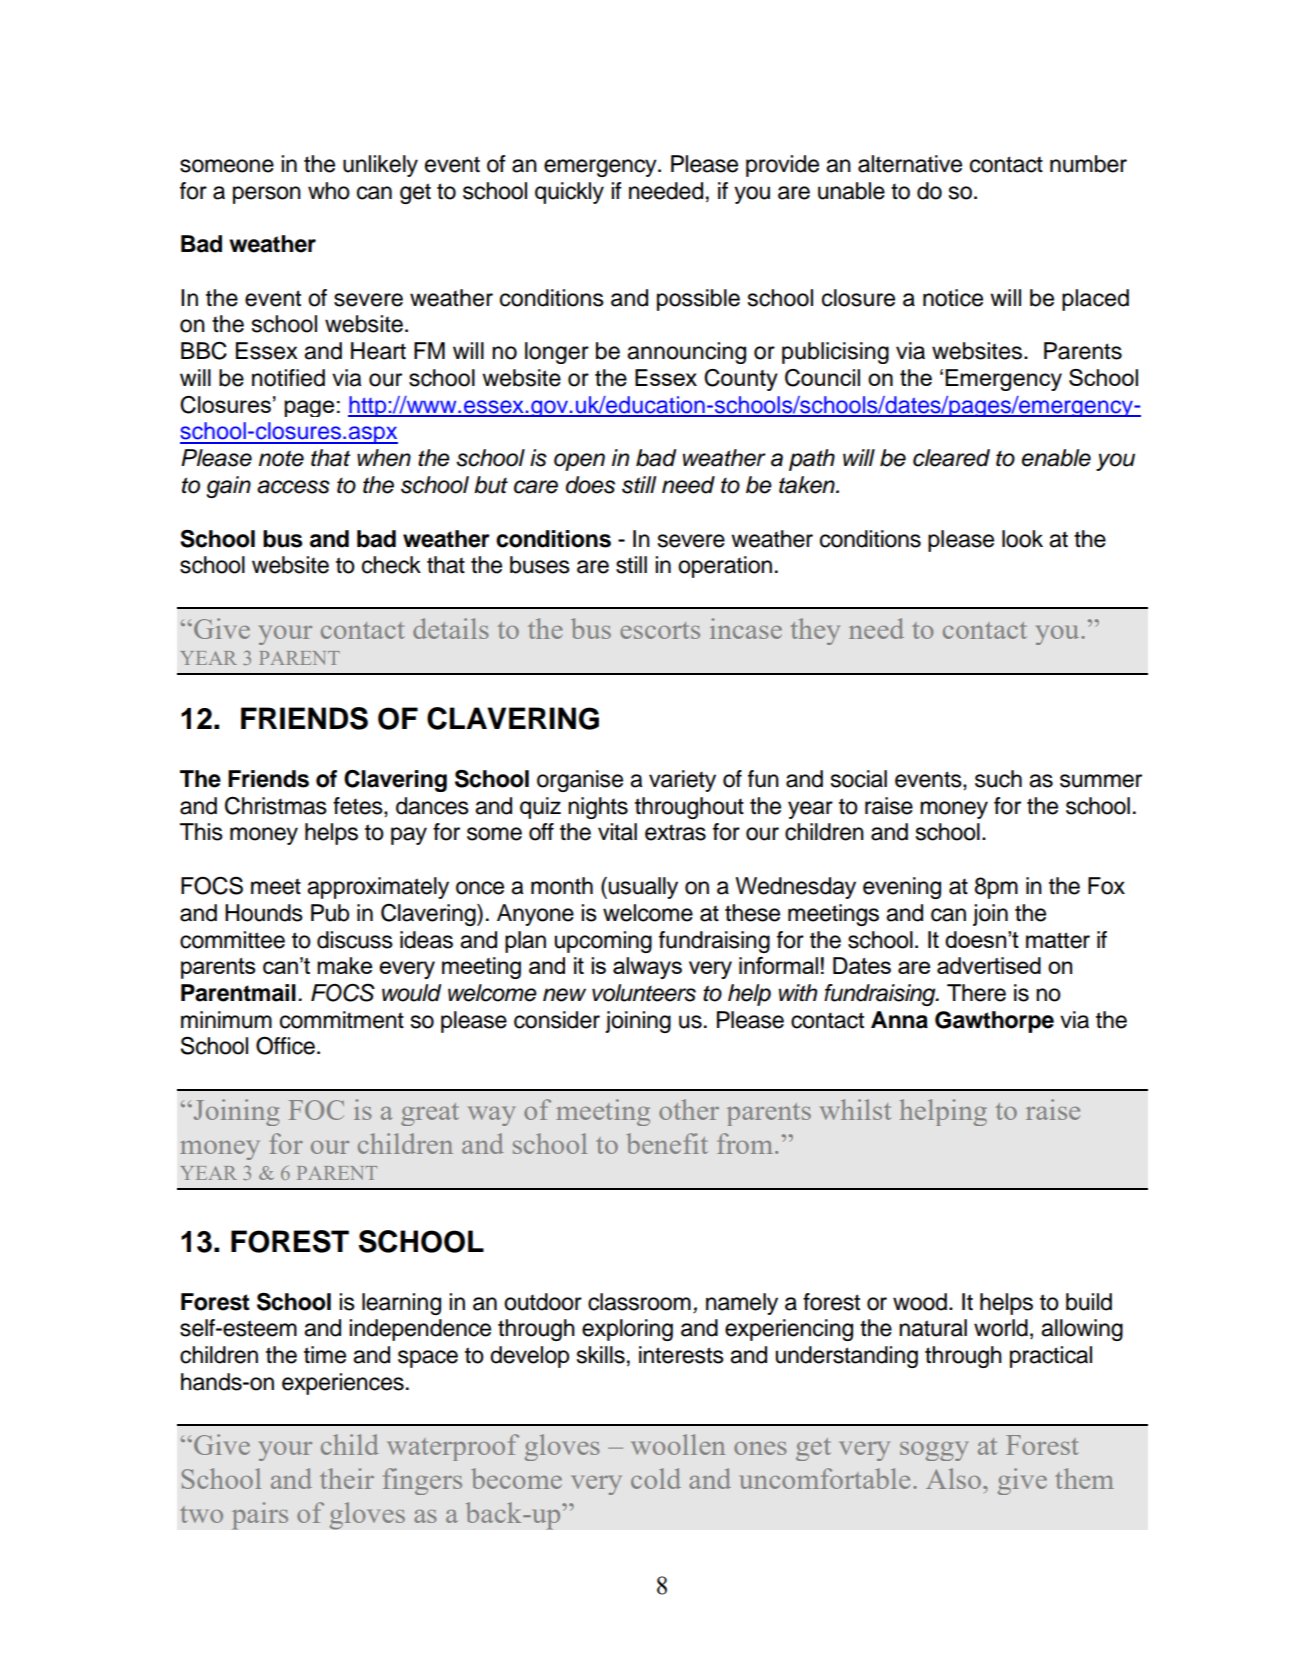 This page has height=1675, width=1294. What do you see at coordinates (910, 164) in the page?
I see `alternative` at bounding box center [910, 164].
